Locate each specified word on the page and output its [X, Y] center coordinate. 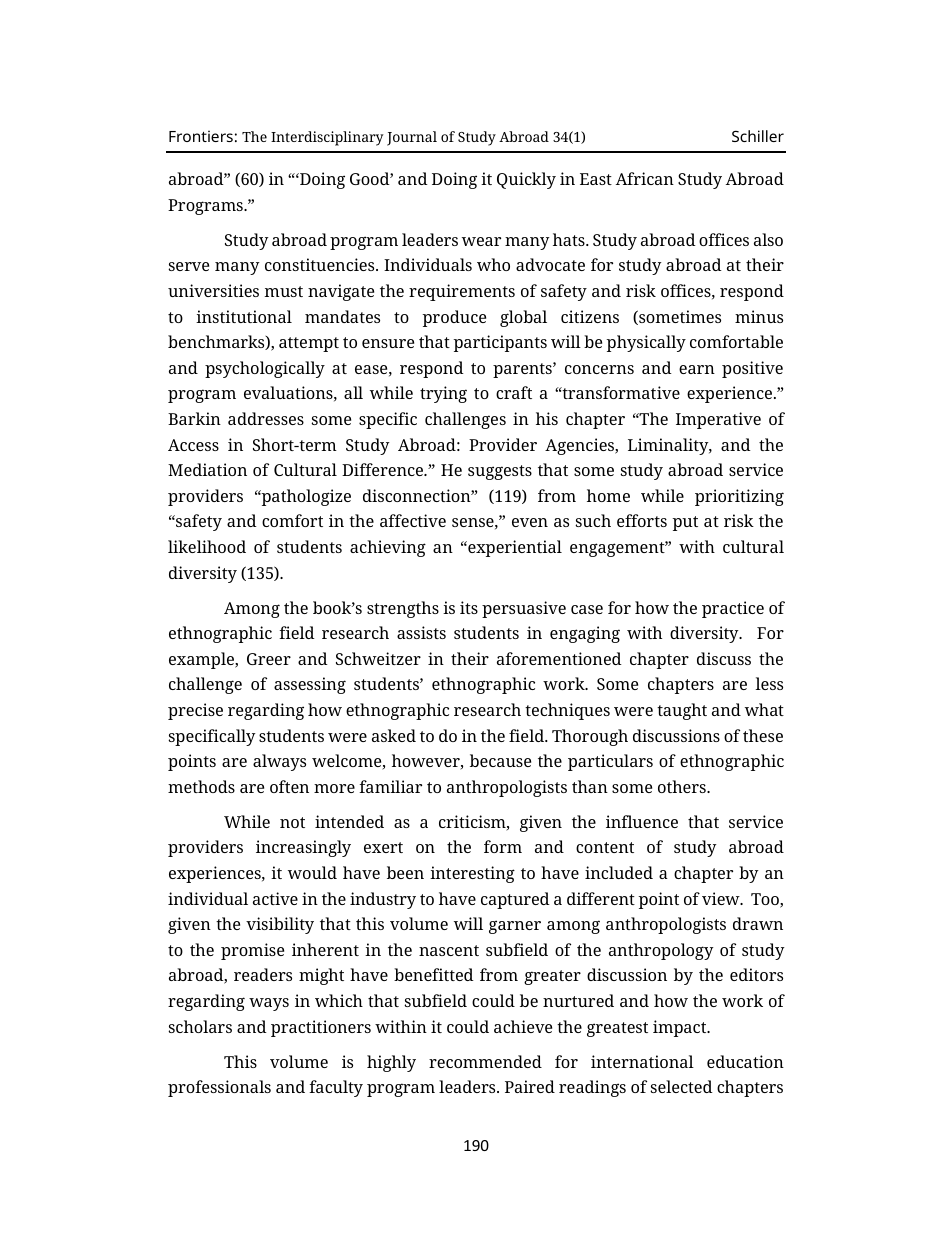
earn [697, 369]
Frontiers [201, 136]
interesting [472, 874]
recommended [485, 1061]
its [469, 607]
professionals [219, 1088]
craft [514, 392]
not [292, 822]
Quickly [526, 180]
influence [642, 821]
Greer [269, 659]
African [645, 178]
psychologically [265, 369]
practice [733, 609]
